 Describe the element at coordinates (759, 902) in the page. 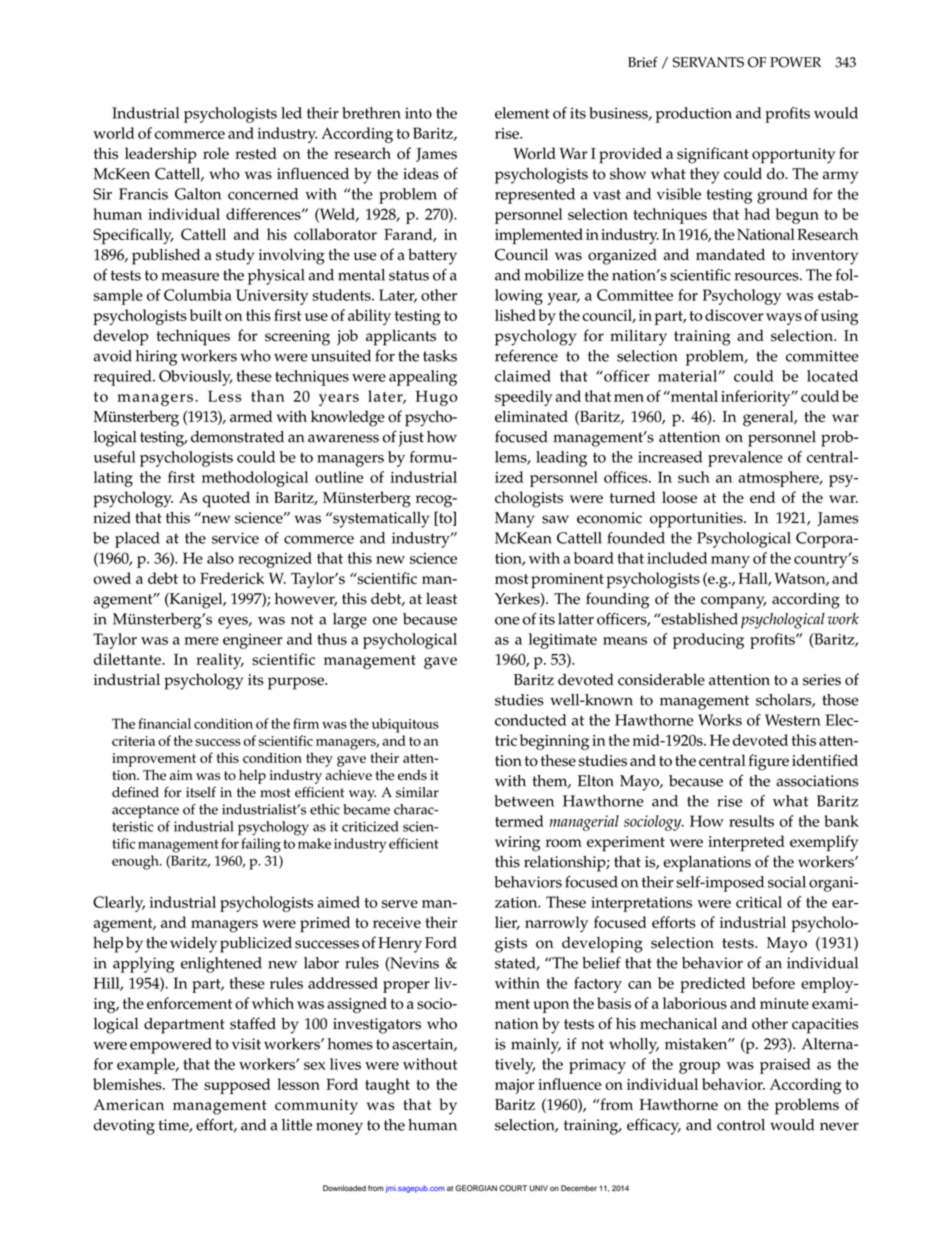

I see `critical` at that location.
